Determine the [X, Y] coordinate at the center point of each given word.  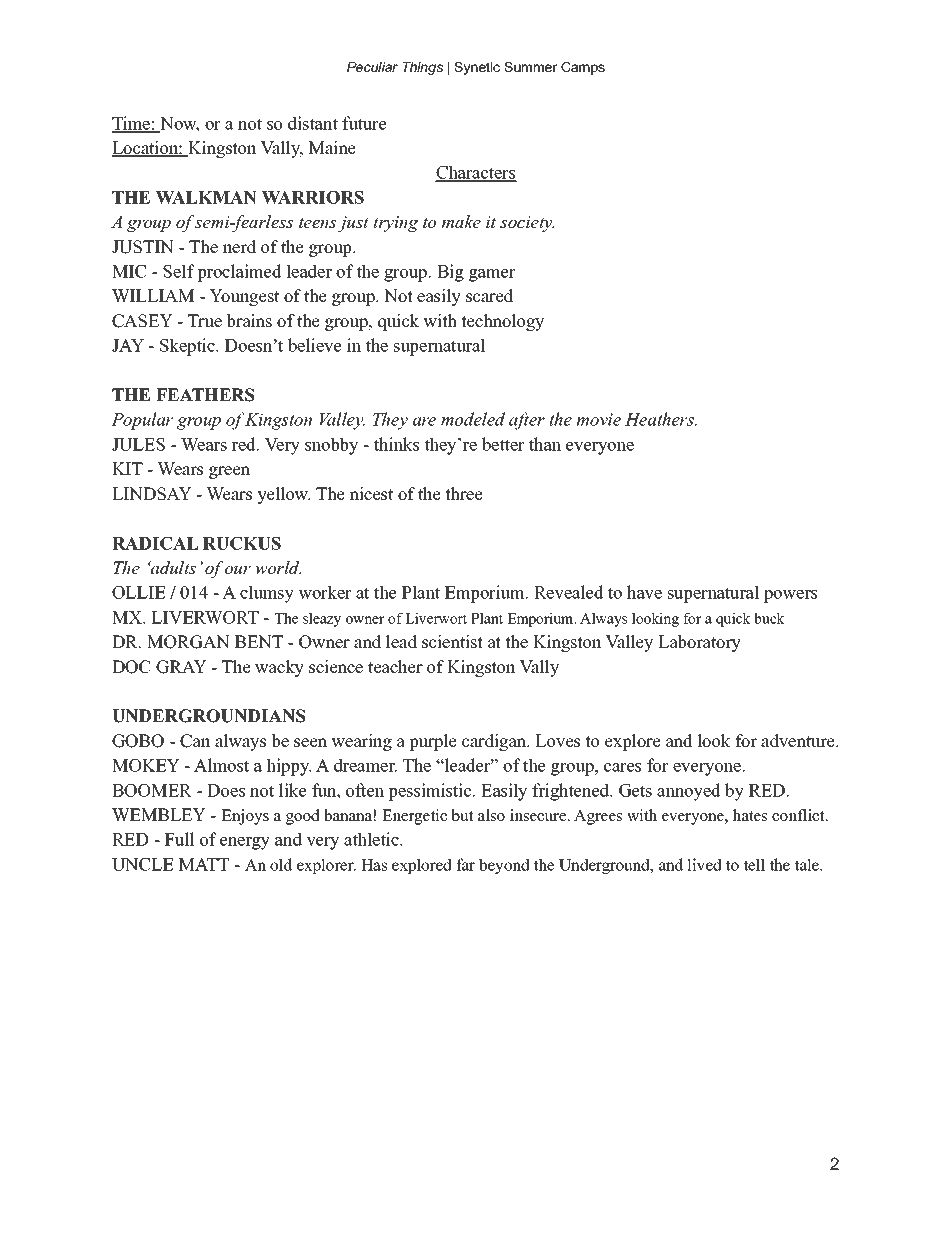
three [464, 494]
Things [423, 68]
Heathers [660, 419]
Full [180, 839]
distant [313, 123]
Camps [583, 68]
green [229, 472]
